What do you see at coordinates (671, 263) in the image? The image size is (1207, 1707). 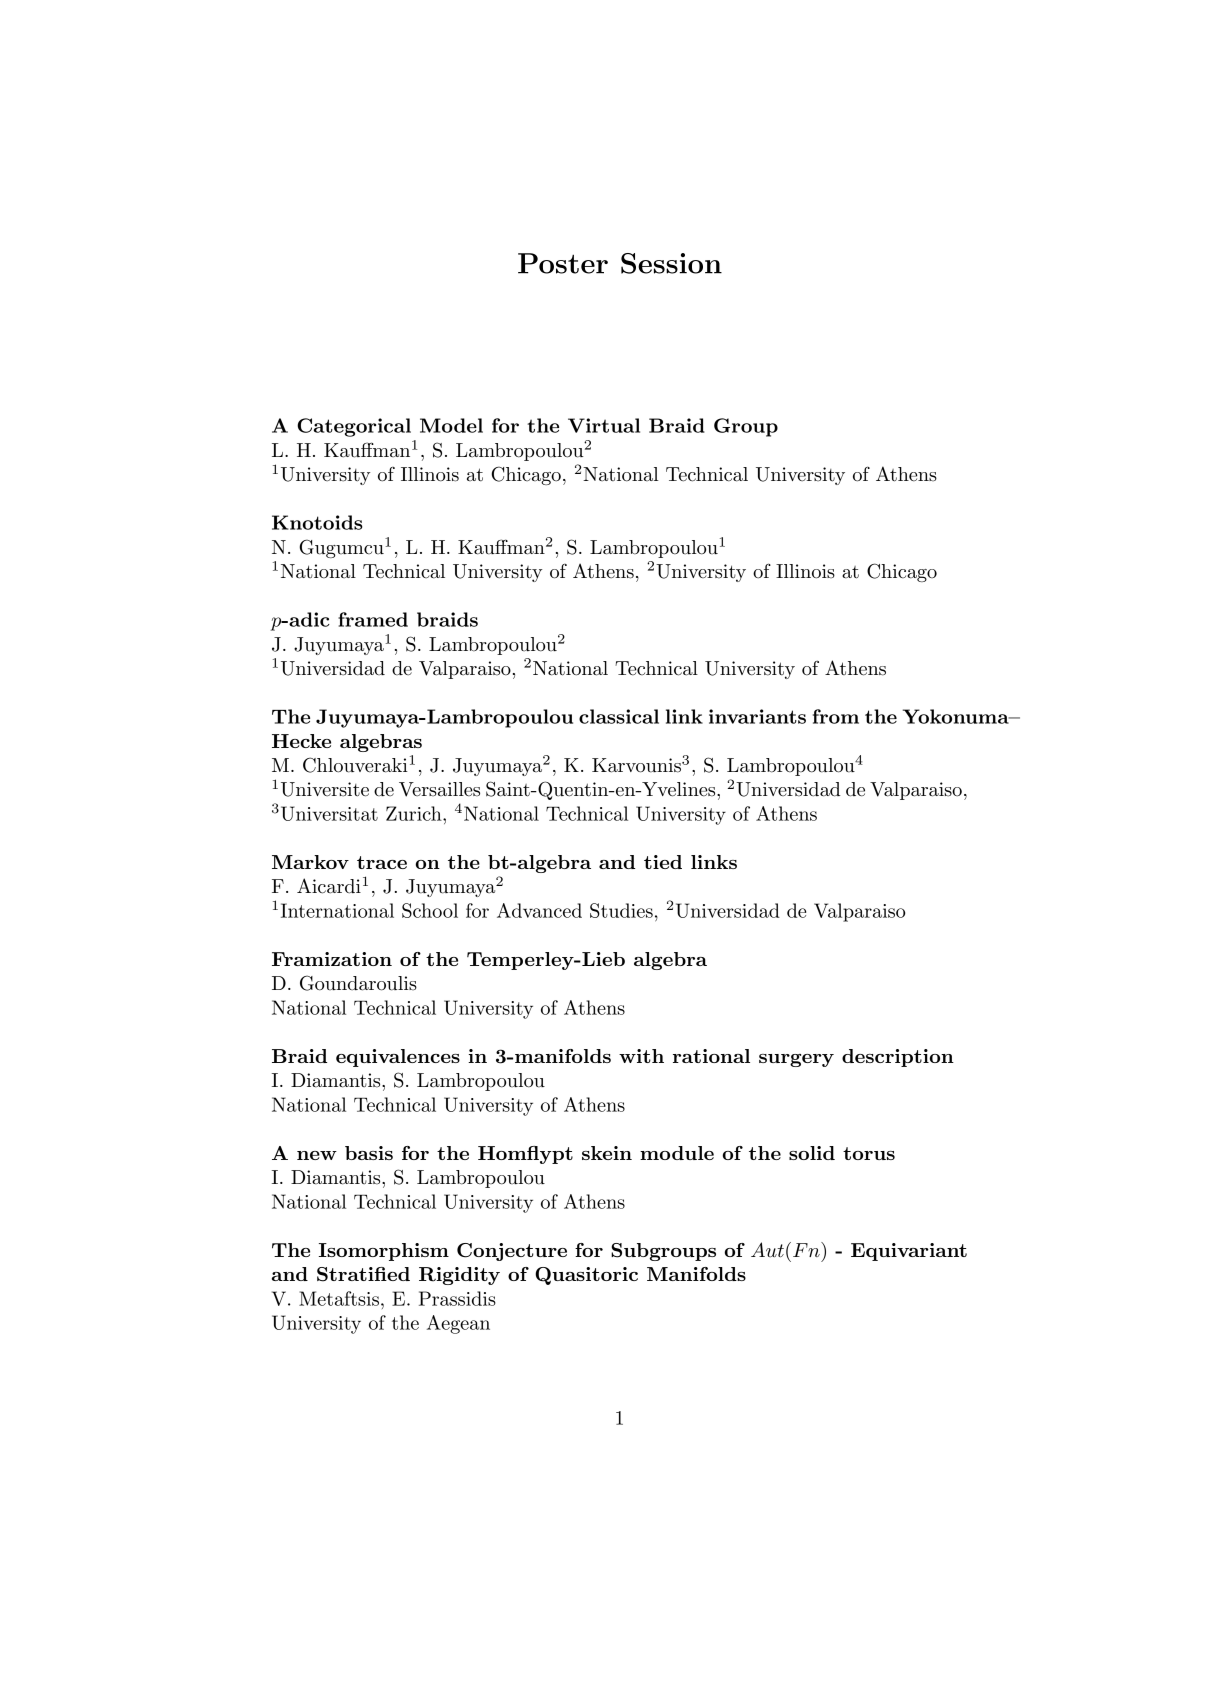 I see `Session` at bounding box center [671, 263].
